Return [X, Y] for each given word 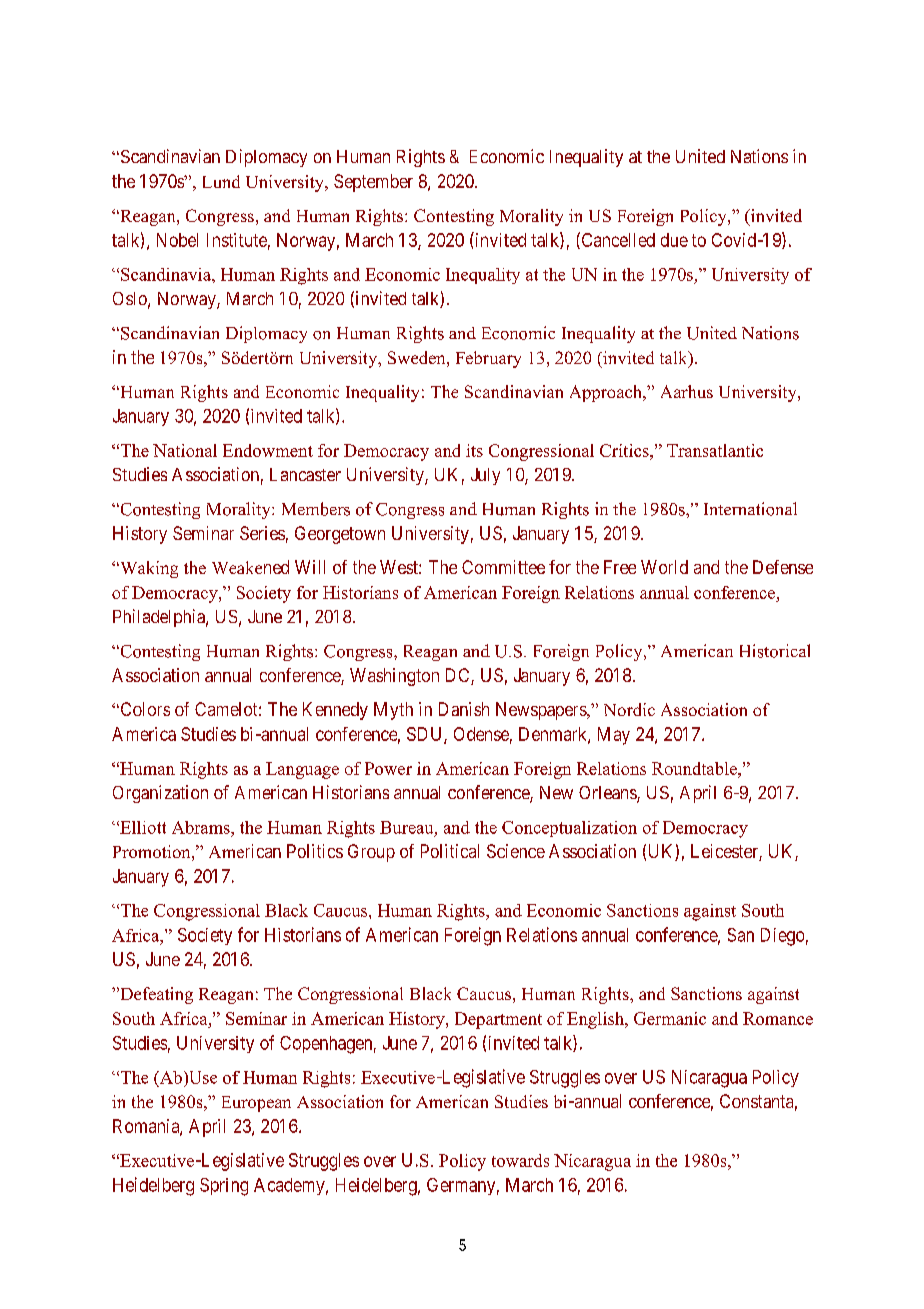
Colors [144, 709]
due [674, 240]
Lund [221, 181]
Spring [224, 1187]
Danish [464, 709]
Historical [775, 651]
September [373, 183]
